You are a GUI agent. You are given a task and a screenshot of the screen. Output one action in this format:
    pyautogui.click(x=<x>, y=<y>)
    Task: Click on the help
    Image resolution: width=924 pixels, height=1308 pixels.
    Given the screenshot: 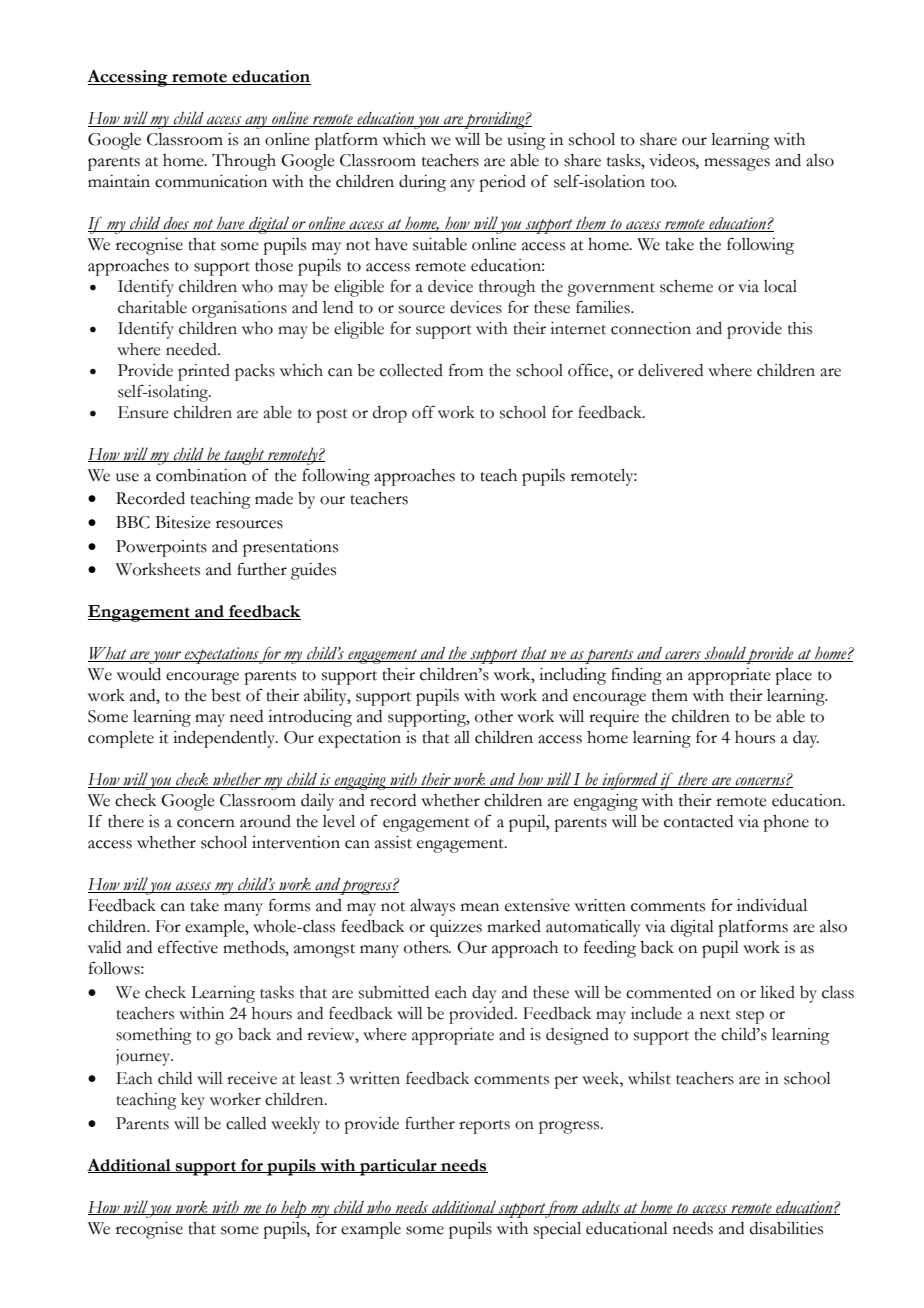 What is the action you would take?
    pyautogui.click(x=294, y=1209)
